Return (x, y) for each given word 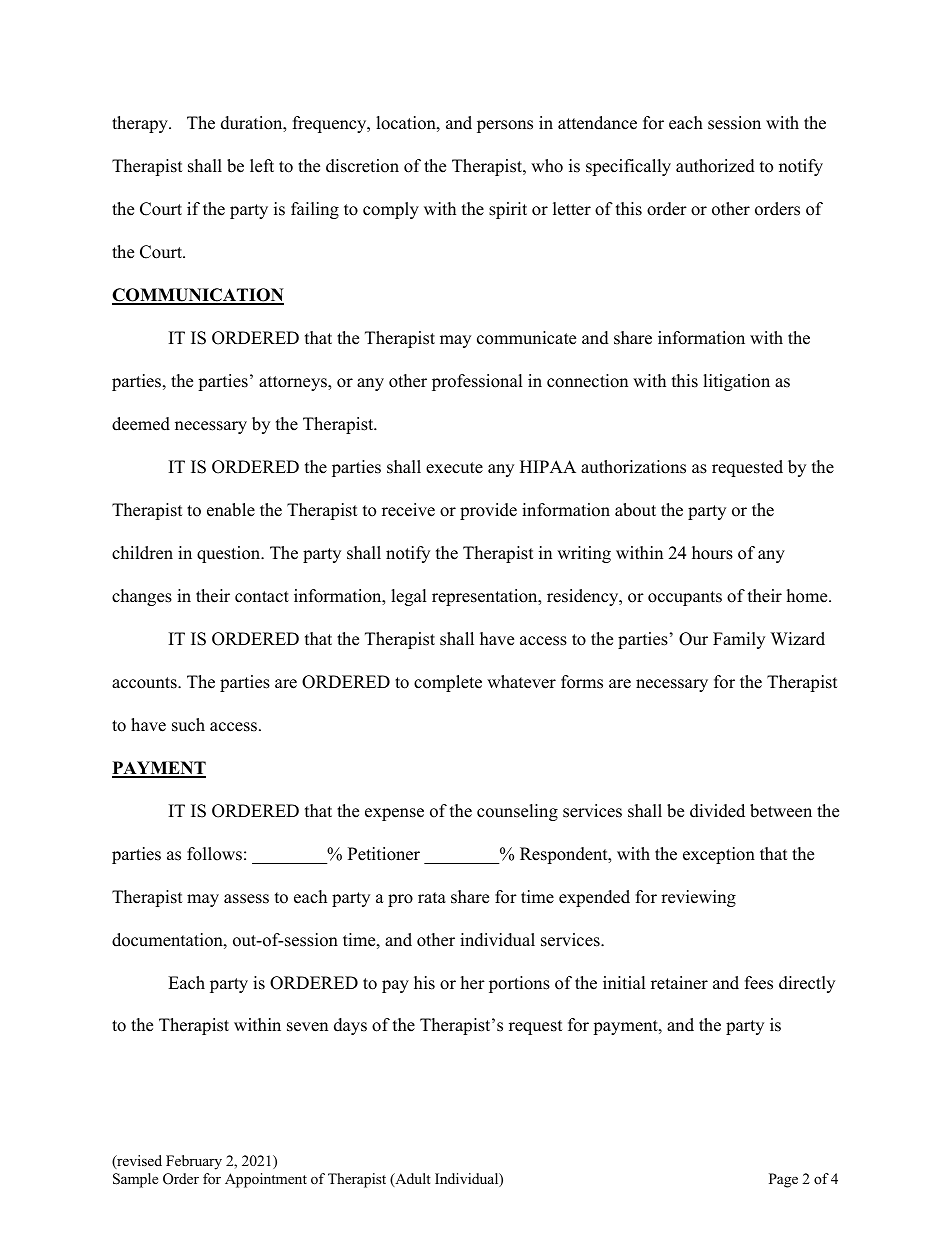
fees (759, 983)
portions (519, 984)
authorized (715, 166)
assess (246, 899)
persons (505, 126)
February (194, 1162)
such (188, 725)
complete (448, 683)
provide (488, 511)
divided (717, 811)
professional (477, 382)
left (262, 166)
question (230, 554)
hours (712, 553)
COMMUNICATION (198, 296)
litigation (736, 382)
